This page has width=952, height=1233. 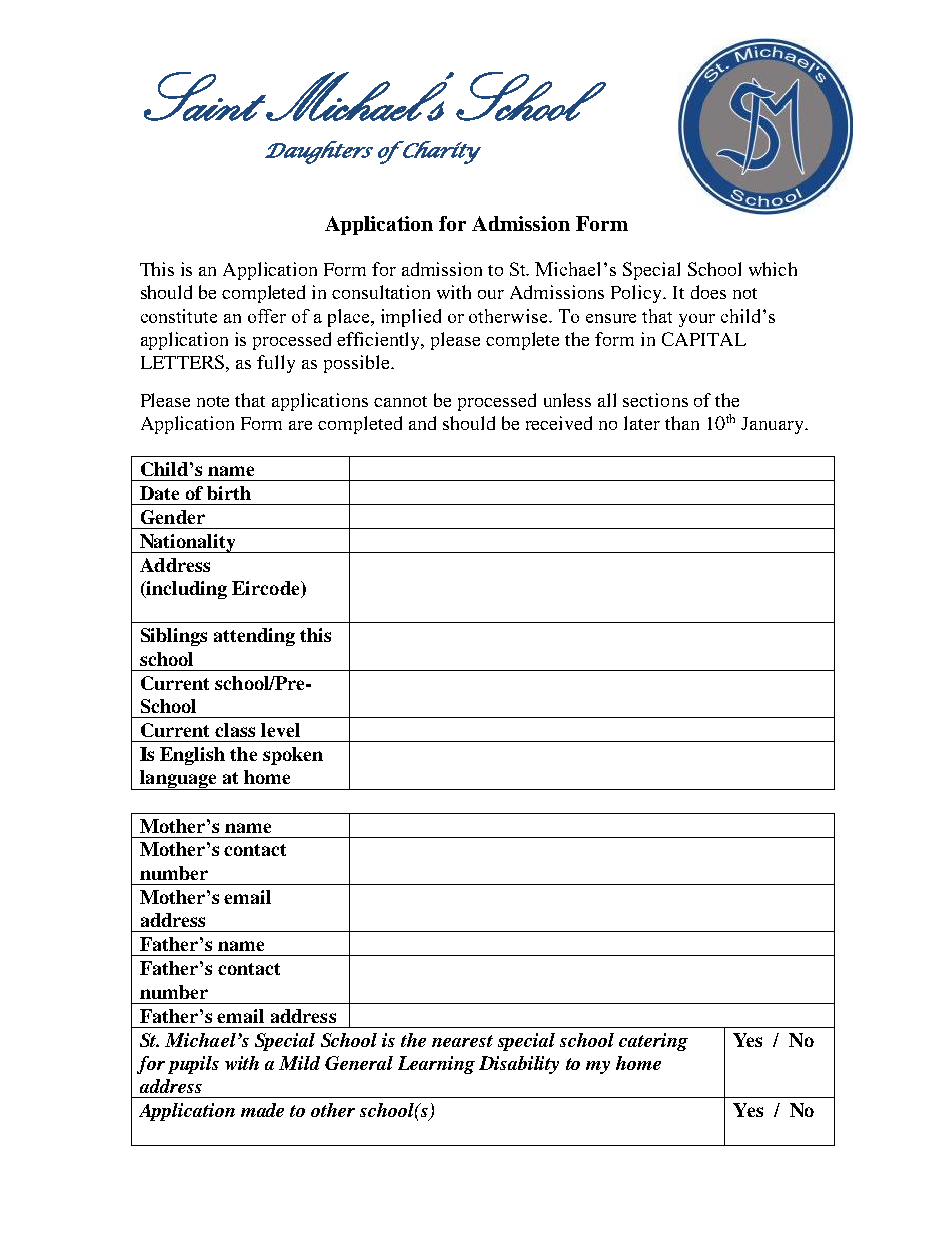 What do you see at coordinates (422, 423) in the page?
I see `and` at bounding box center [422, 423].
